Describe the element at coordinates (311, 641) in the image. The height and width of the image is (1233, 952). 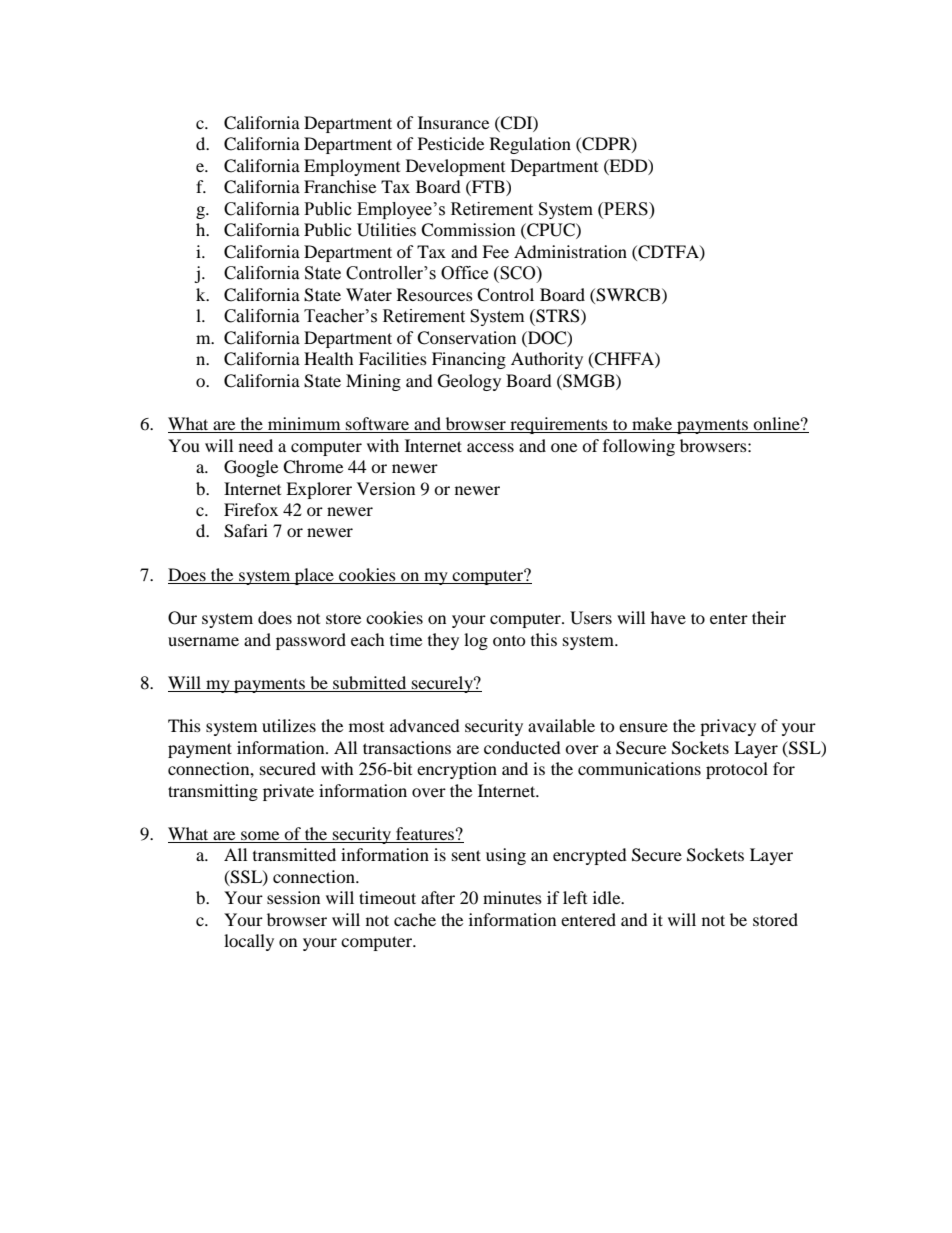
I see `password` at that location.
